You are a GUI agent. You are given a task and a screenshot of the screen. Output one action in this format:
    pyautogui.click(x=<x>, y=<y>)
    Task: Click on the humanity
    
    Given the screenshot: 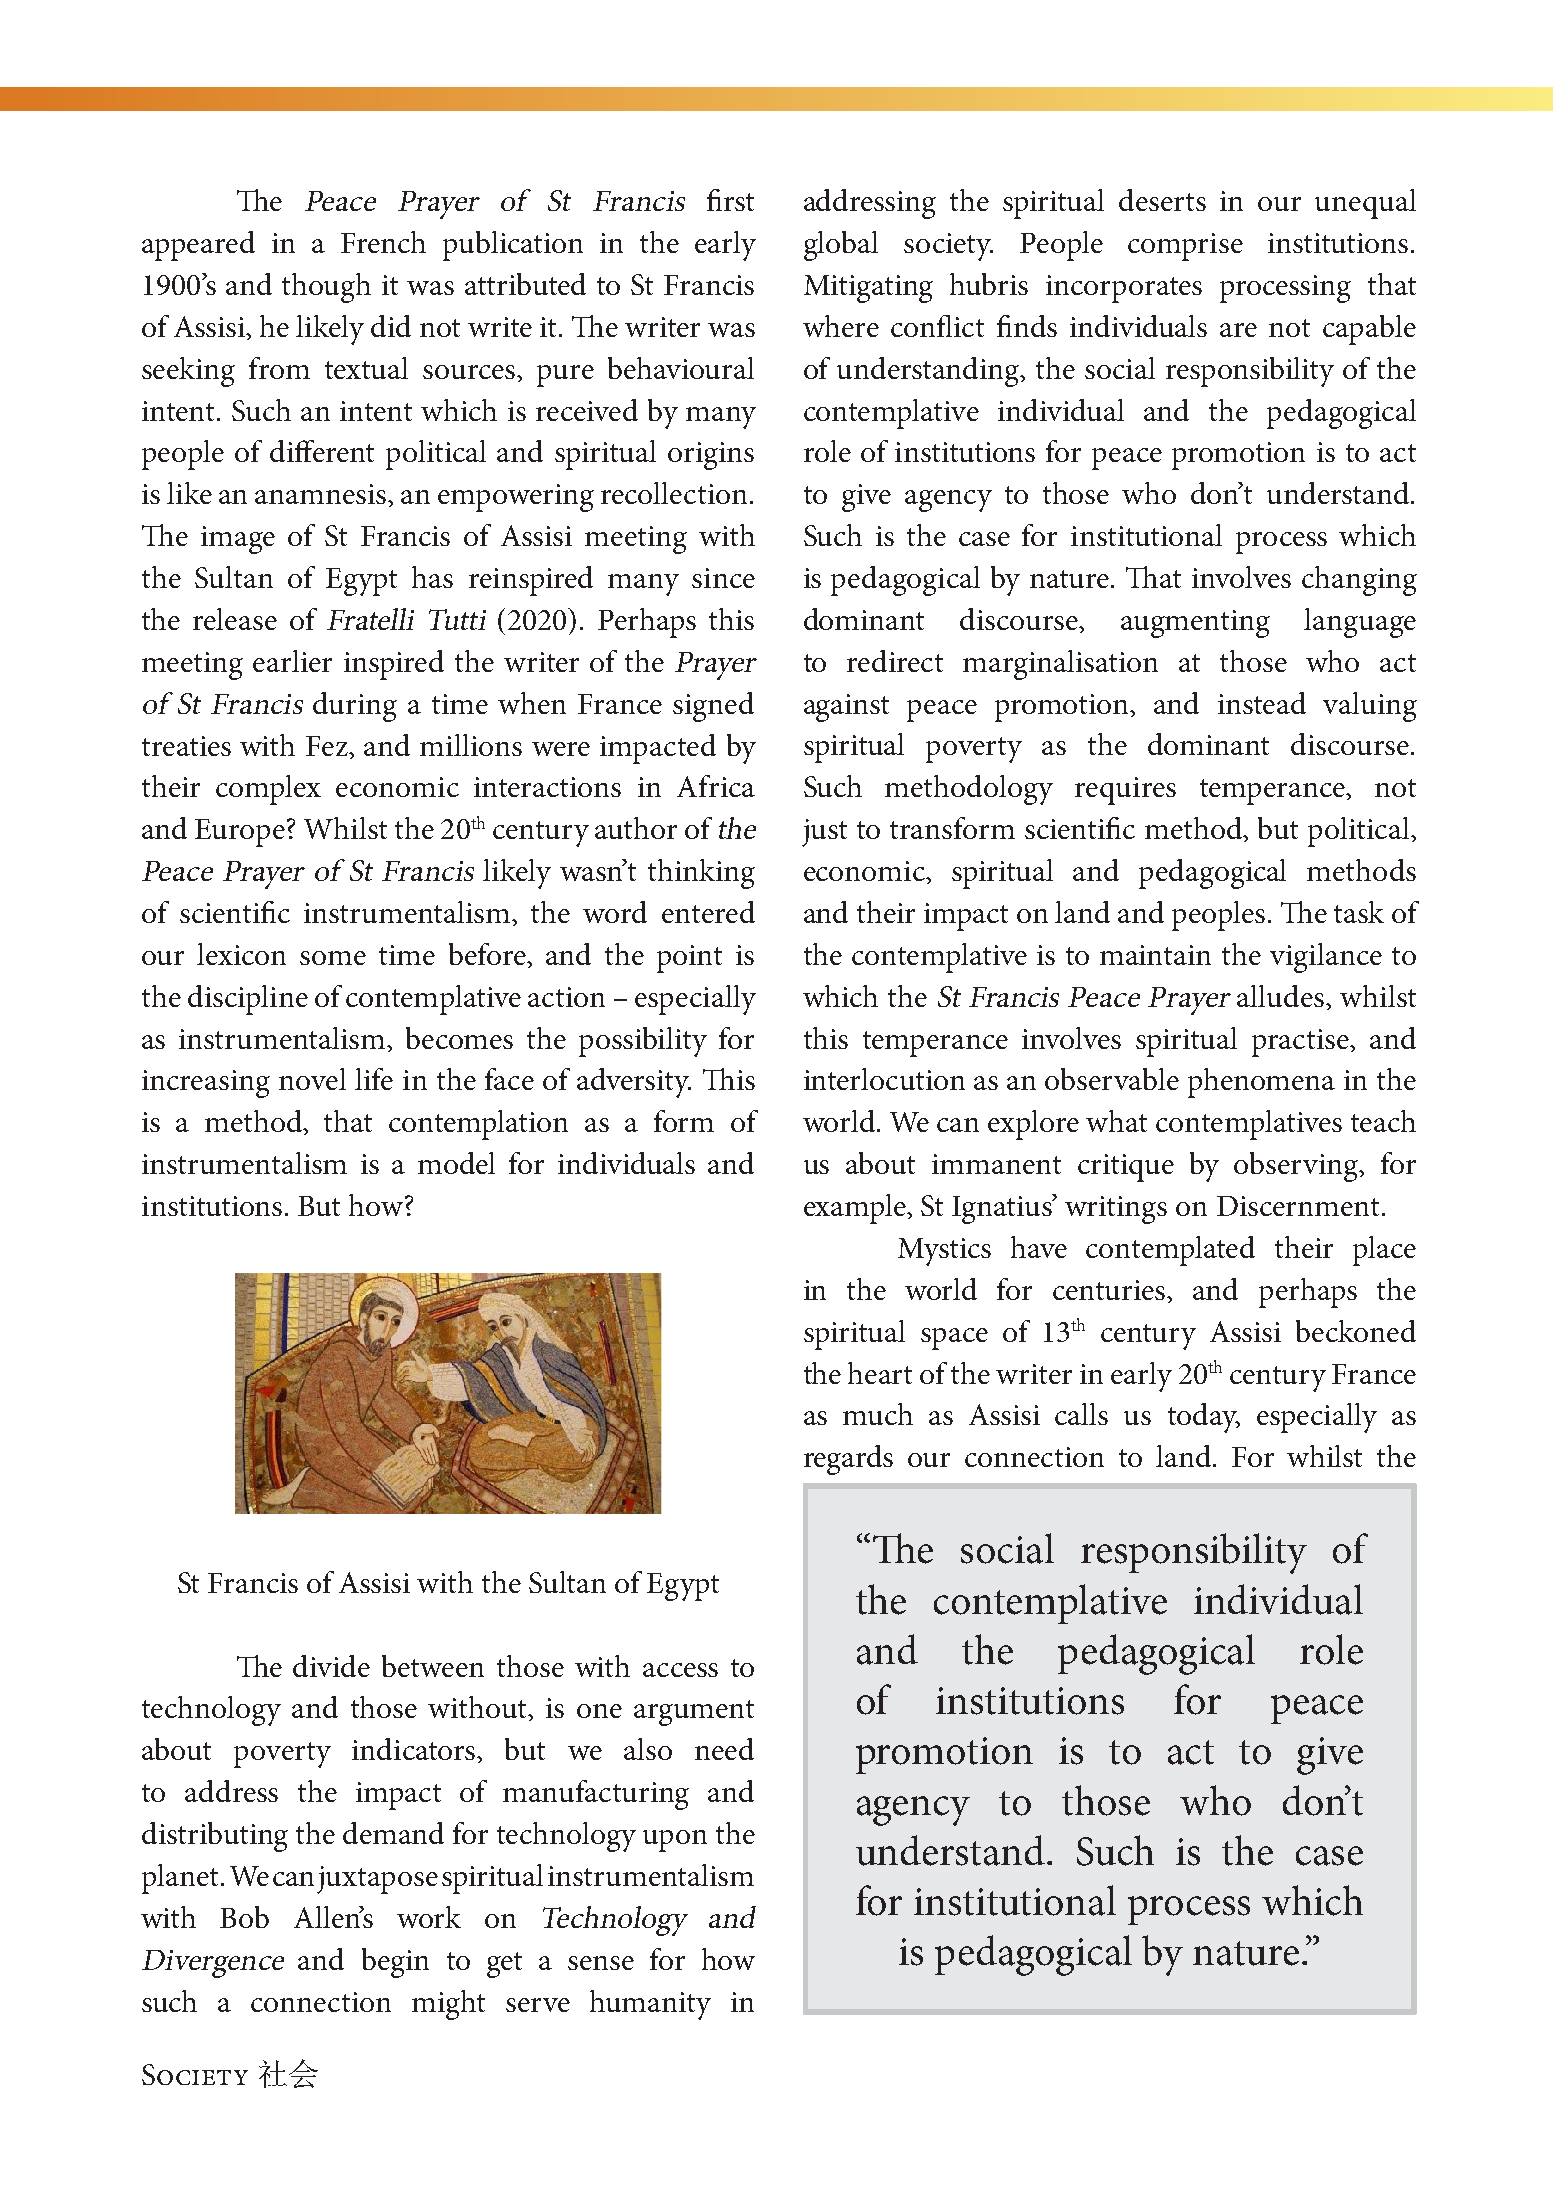 What is the action you would take?
    pyautogui.click(x=650, y=2005)
